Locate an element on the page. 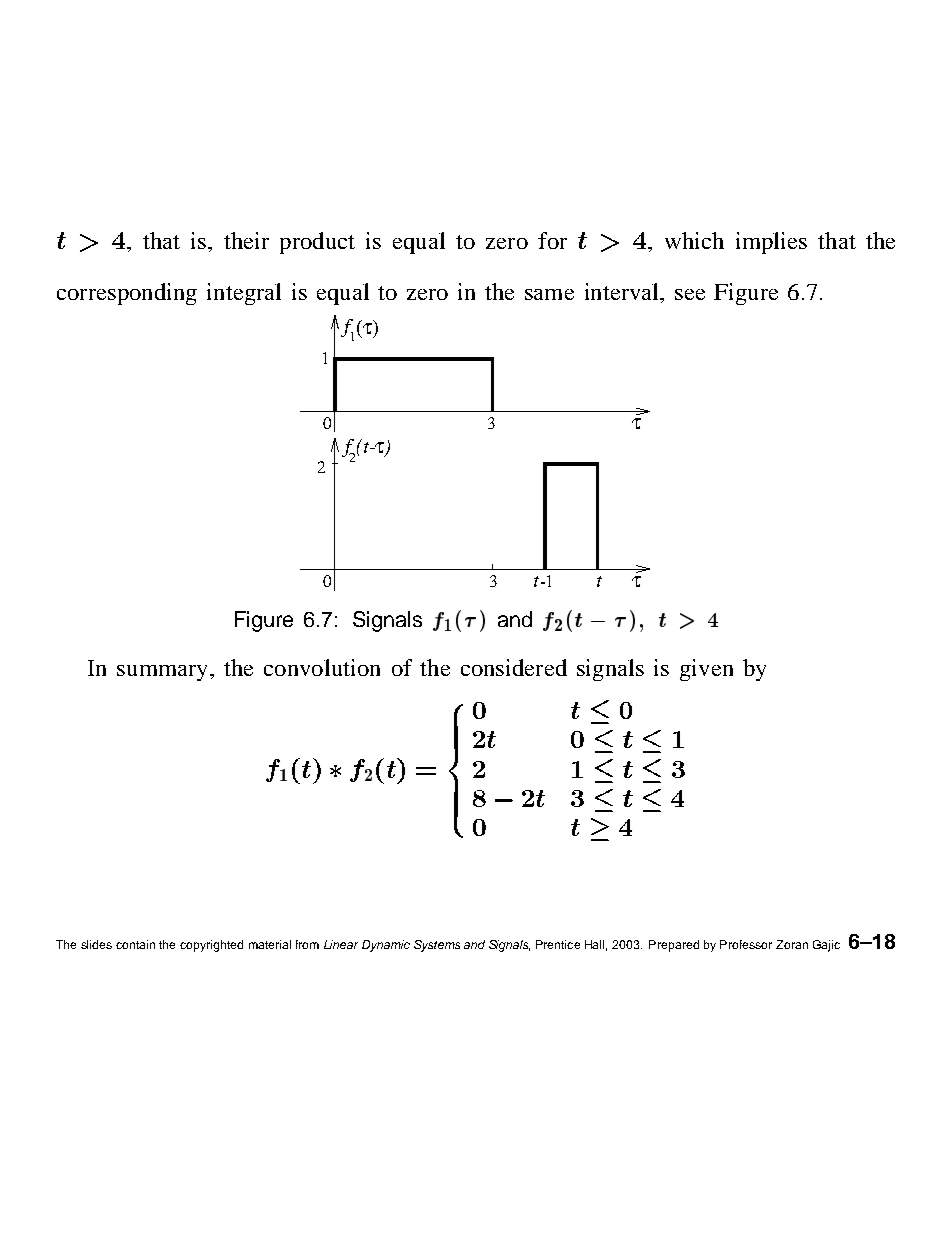 Image resolution: width=952 pixels, height=1233 pixels. their is located at coordinates (246, 240).
